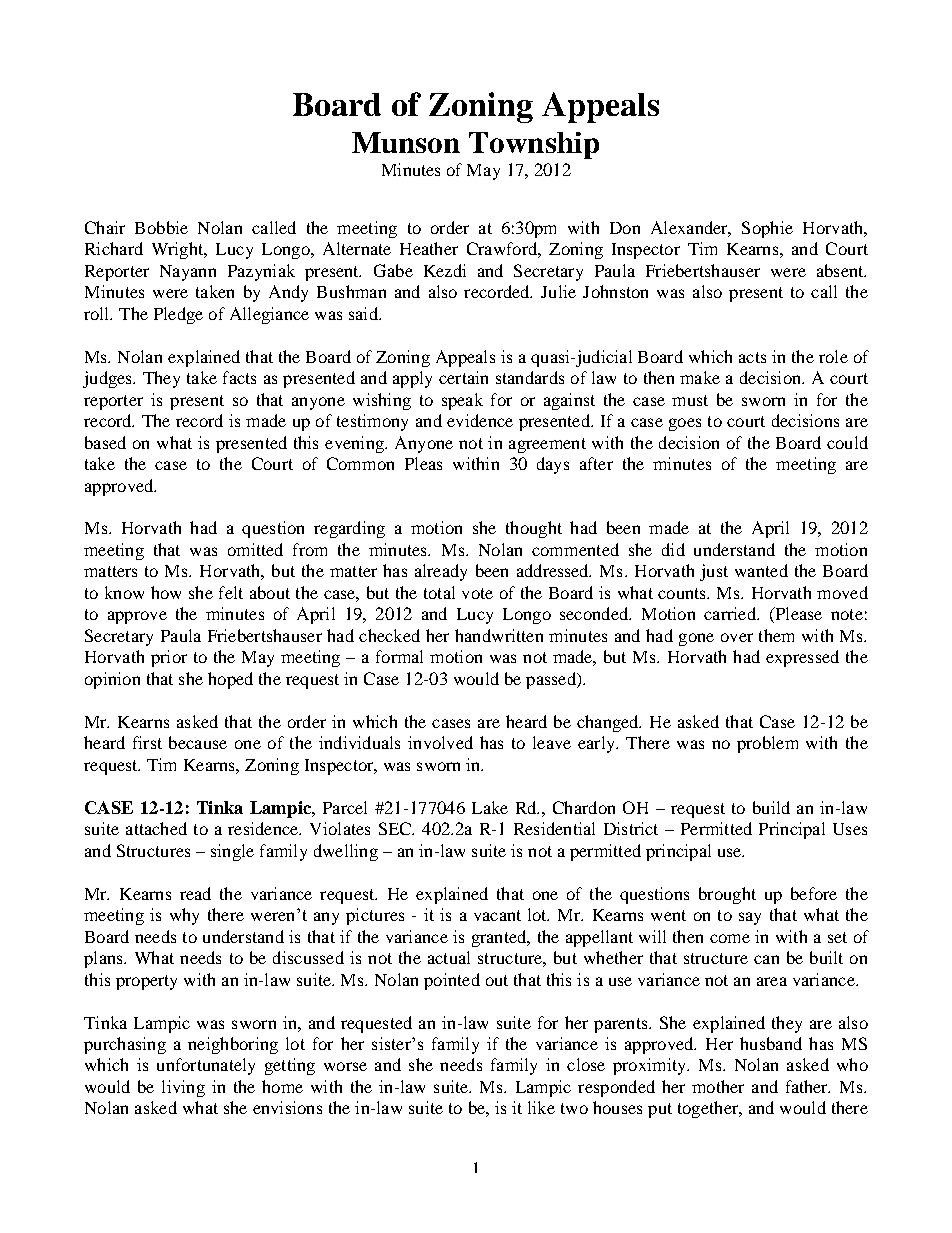  Describe the element at coordinates (499, 635) in the screenshot. I see `handwritten` at that location.
